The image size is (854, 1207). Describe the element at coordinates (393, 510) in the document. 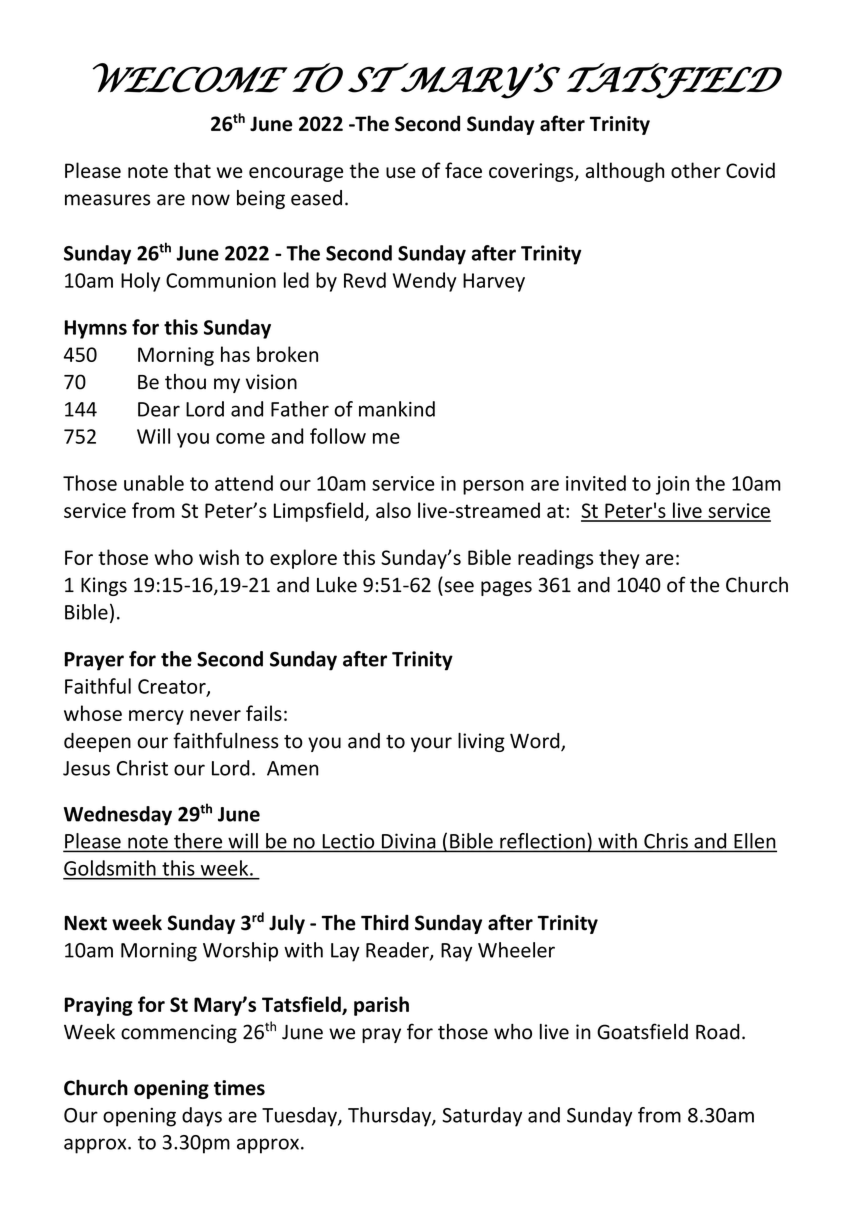

I see `also` at that location.
